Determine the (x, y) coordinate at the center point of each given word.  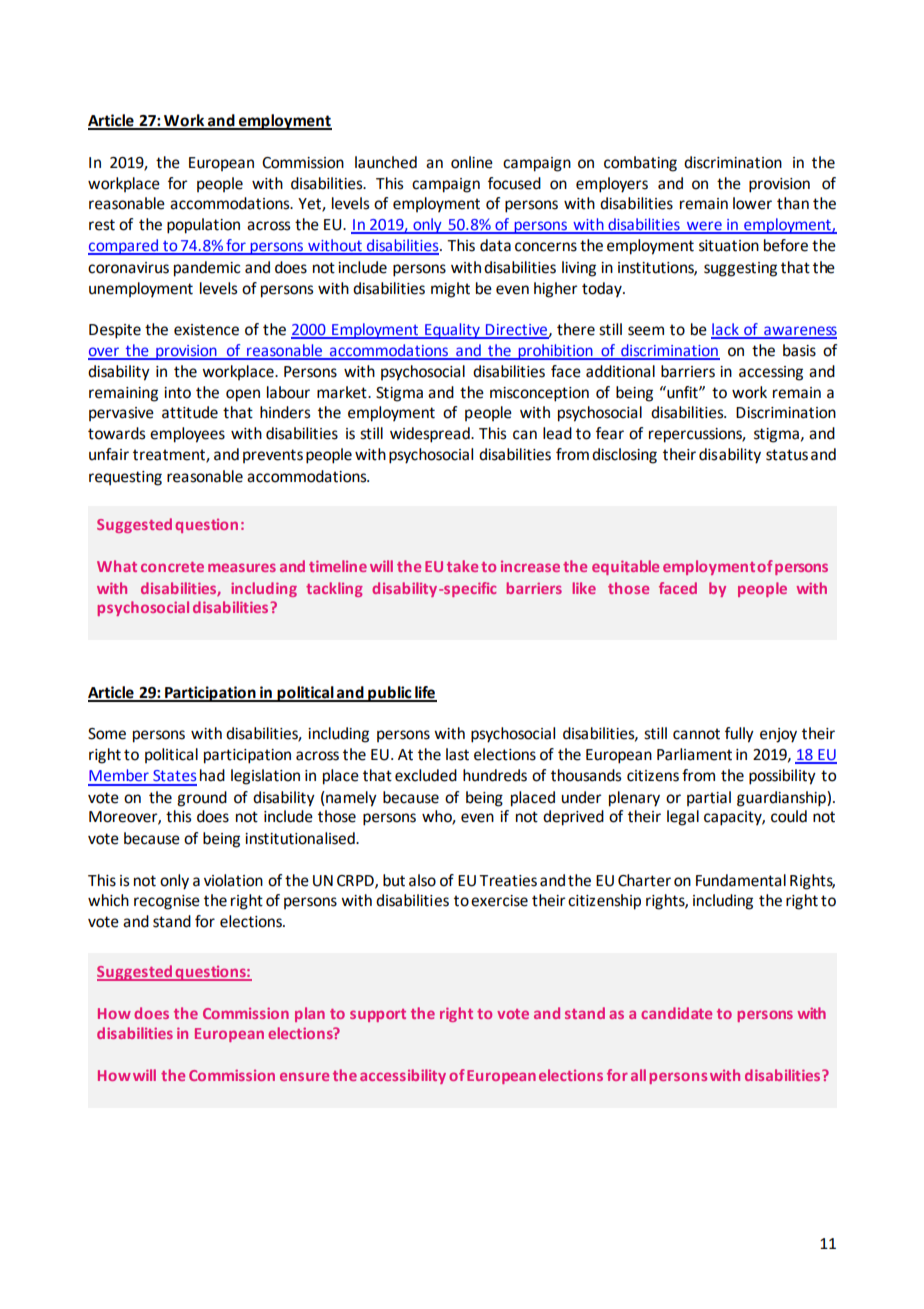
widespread (431, 435)
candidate (676, 1013)
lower (752, 203)
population (203, 226)
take (462, 566)
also (422, 880)
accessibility (403, 1076)
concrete (172, 567)
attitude (190, 412)
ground (202, 799)
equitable (625, 567)
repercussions (697, 435)
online (472, 162)
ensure (304, 1076)
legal (683, 818)
